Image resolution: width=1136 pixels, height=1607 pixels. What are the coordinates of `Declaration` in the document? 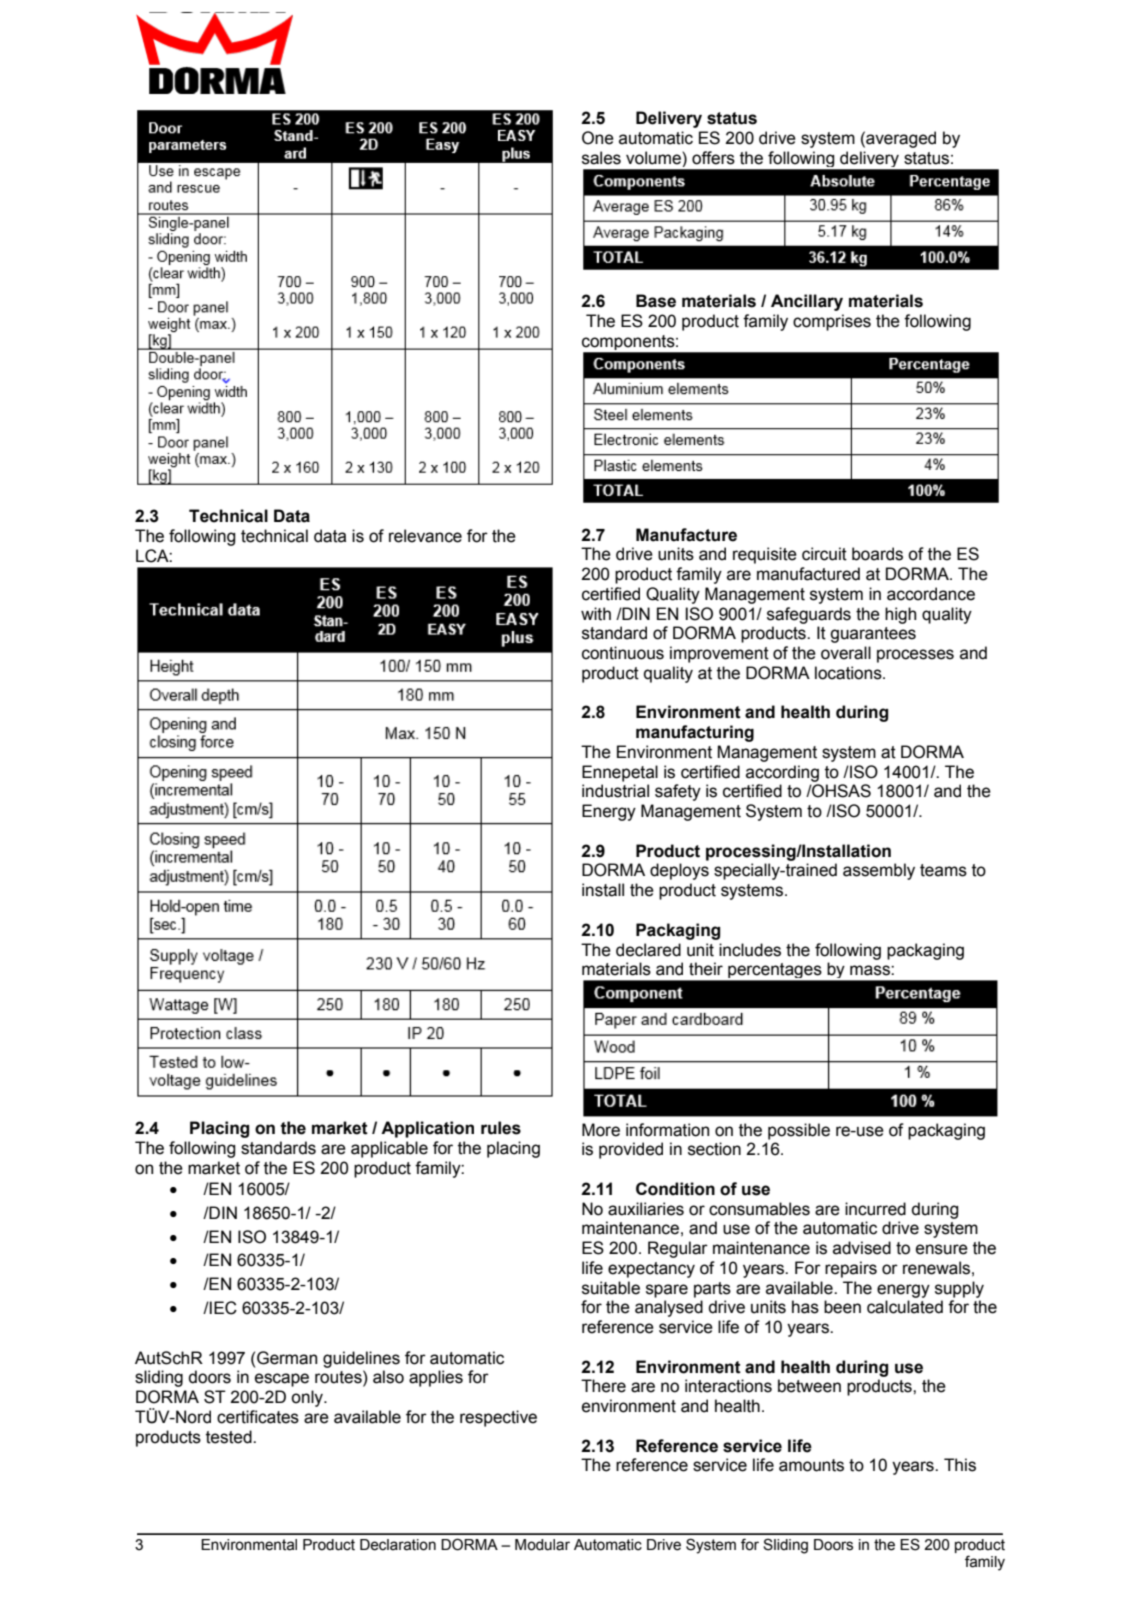 It's located at (398, 1545).
